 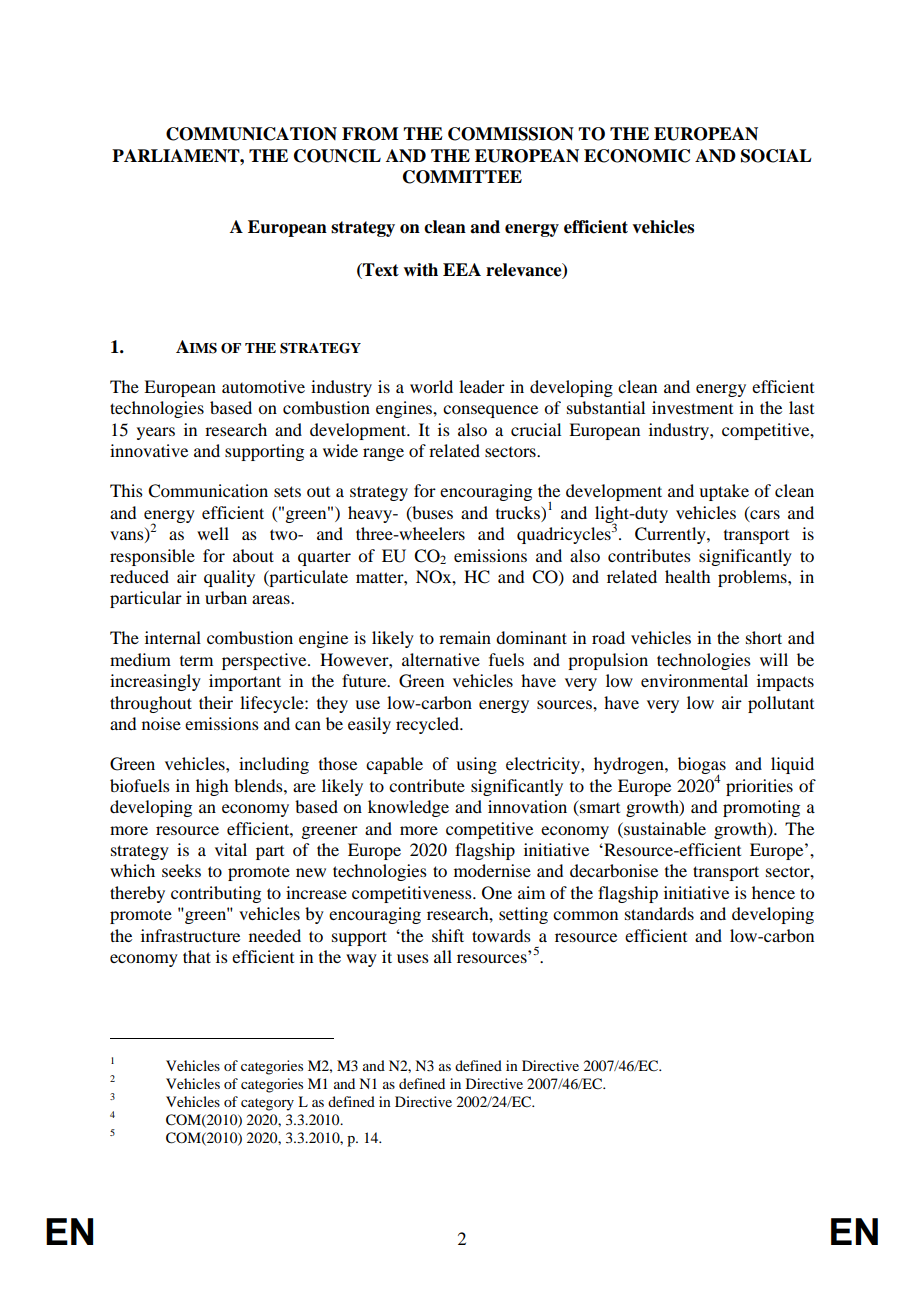 What do you see at coordinates (263, 386) in the page?
I see `automotive` at bounding box center [263, 386].
